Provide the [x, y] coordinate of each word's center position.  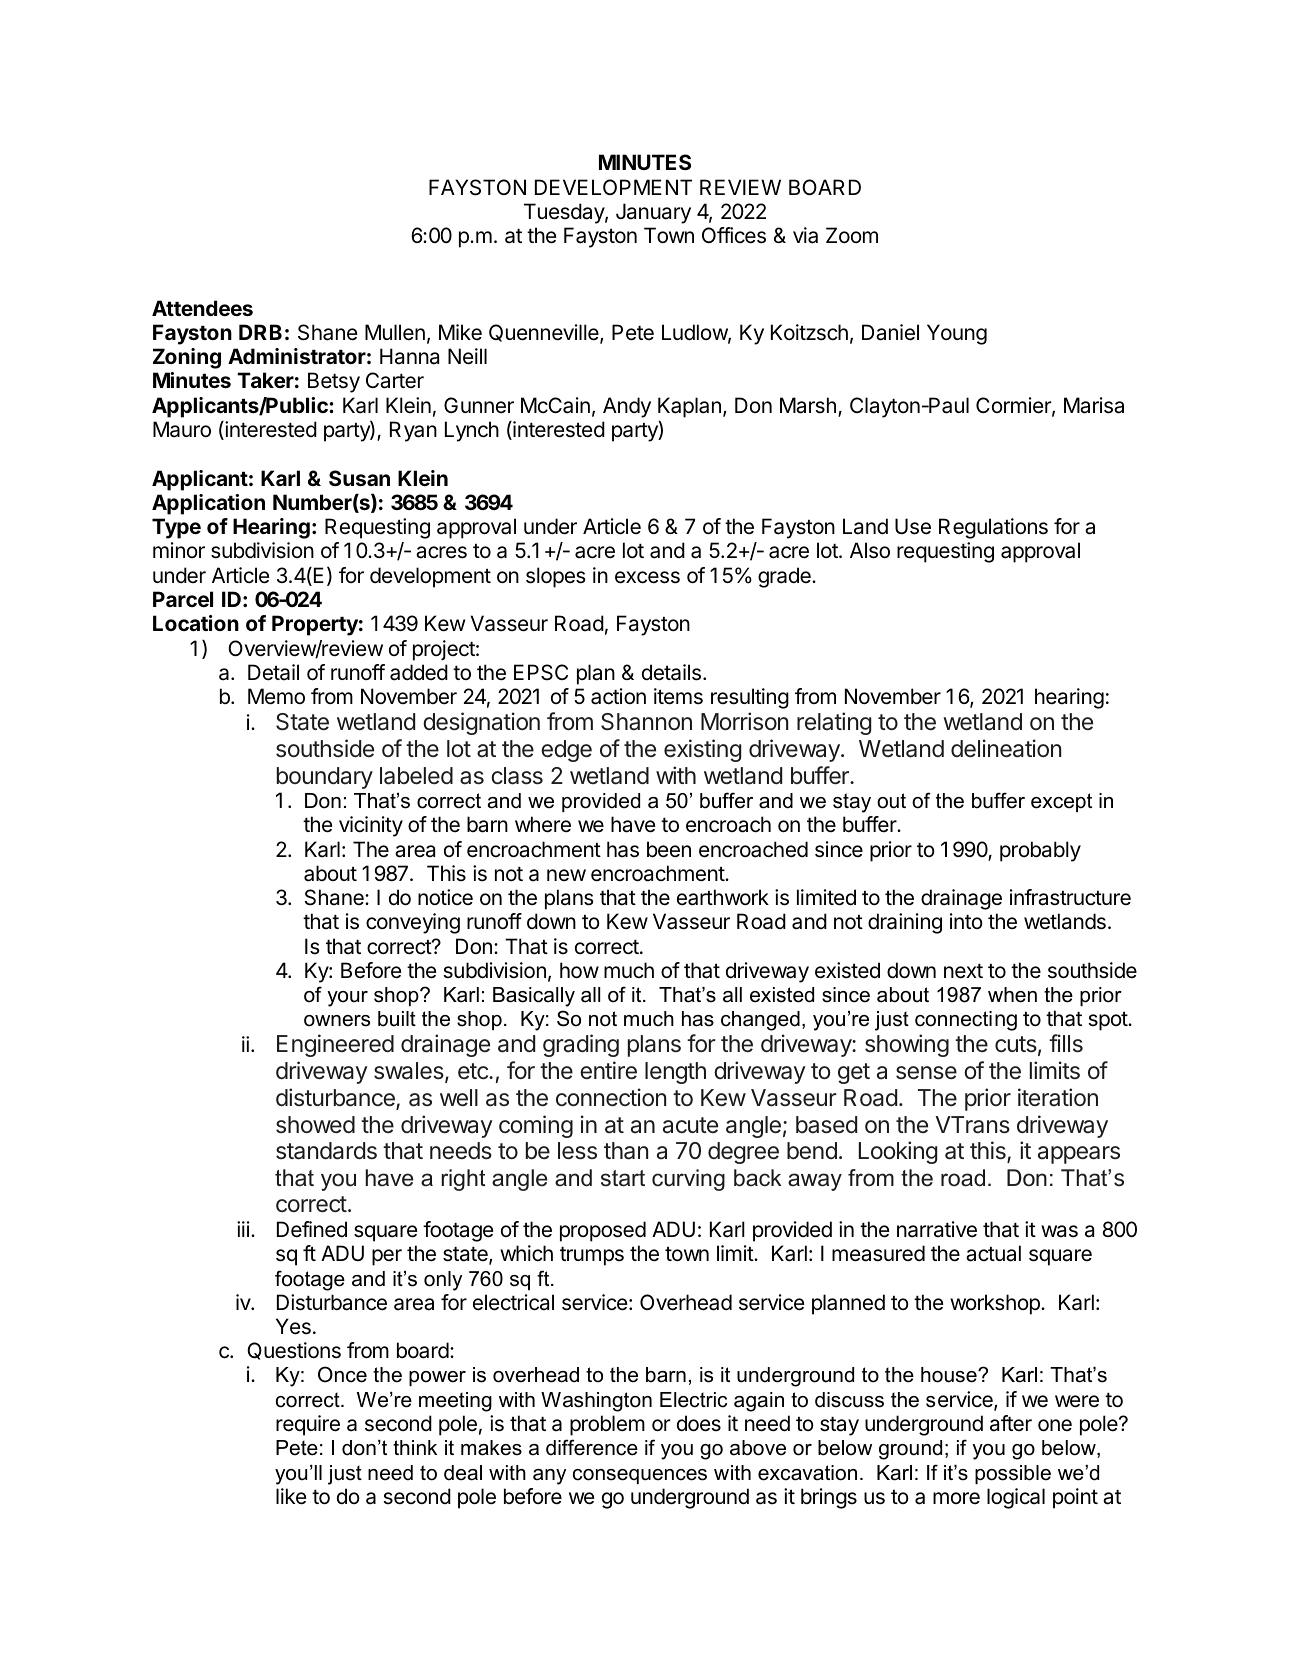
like [291, 1496]
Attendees [202, 308]
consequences [640, 1476]
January [653, 213]
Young [957, 334]
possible [1013, 1474]
